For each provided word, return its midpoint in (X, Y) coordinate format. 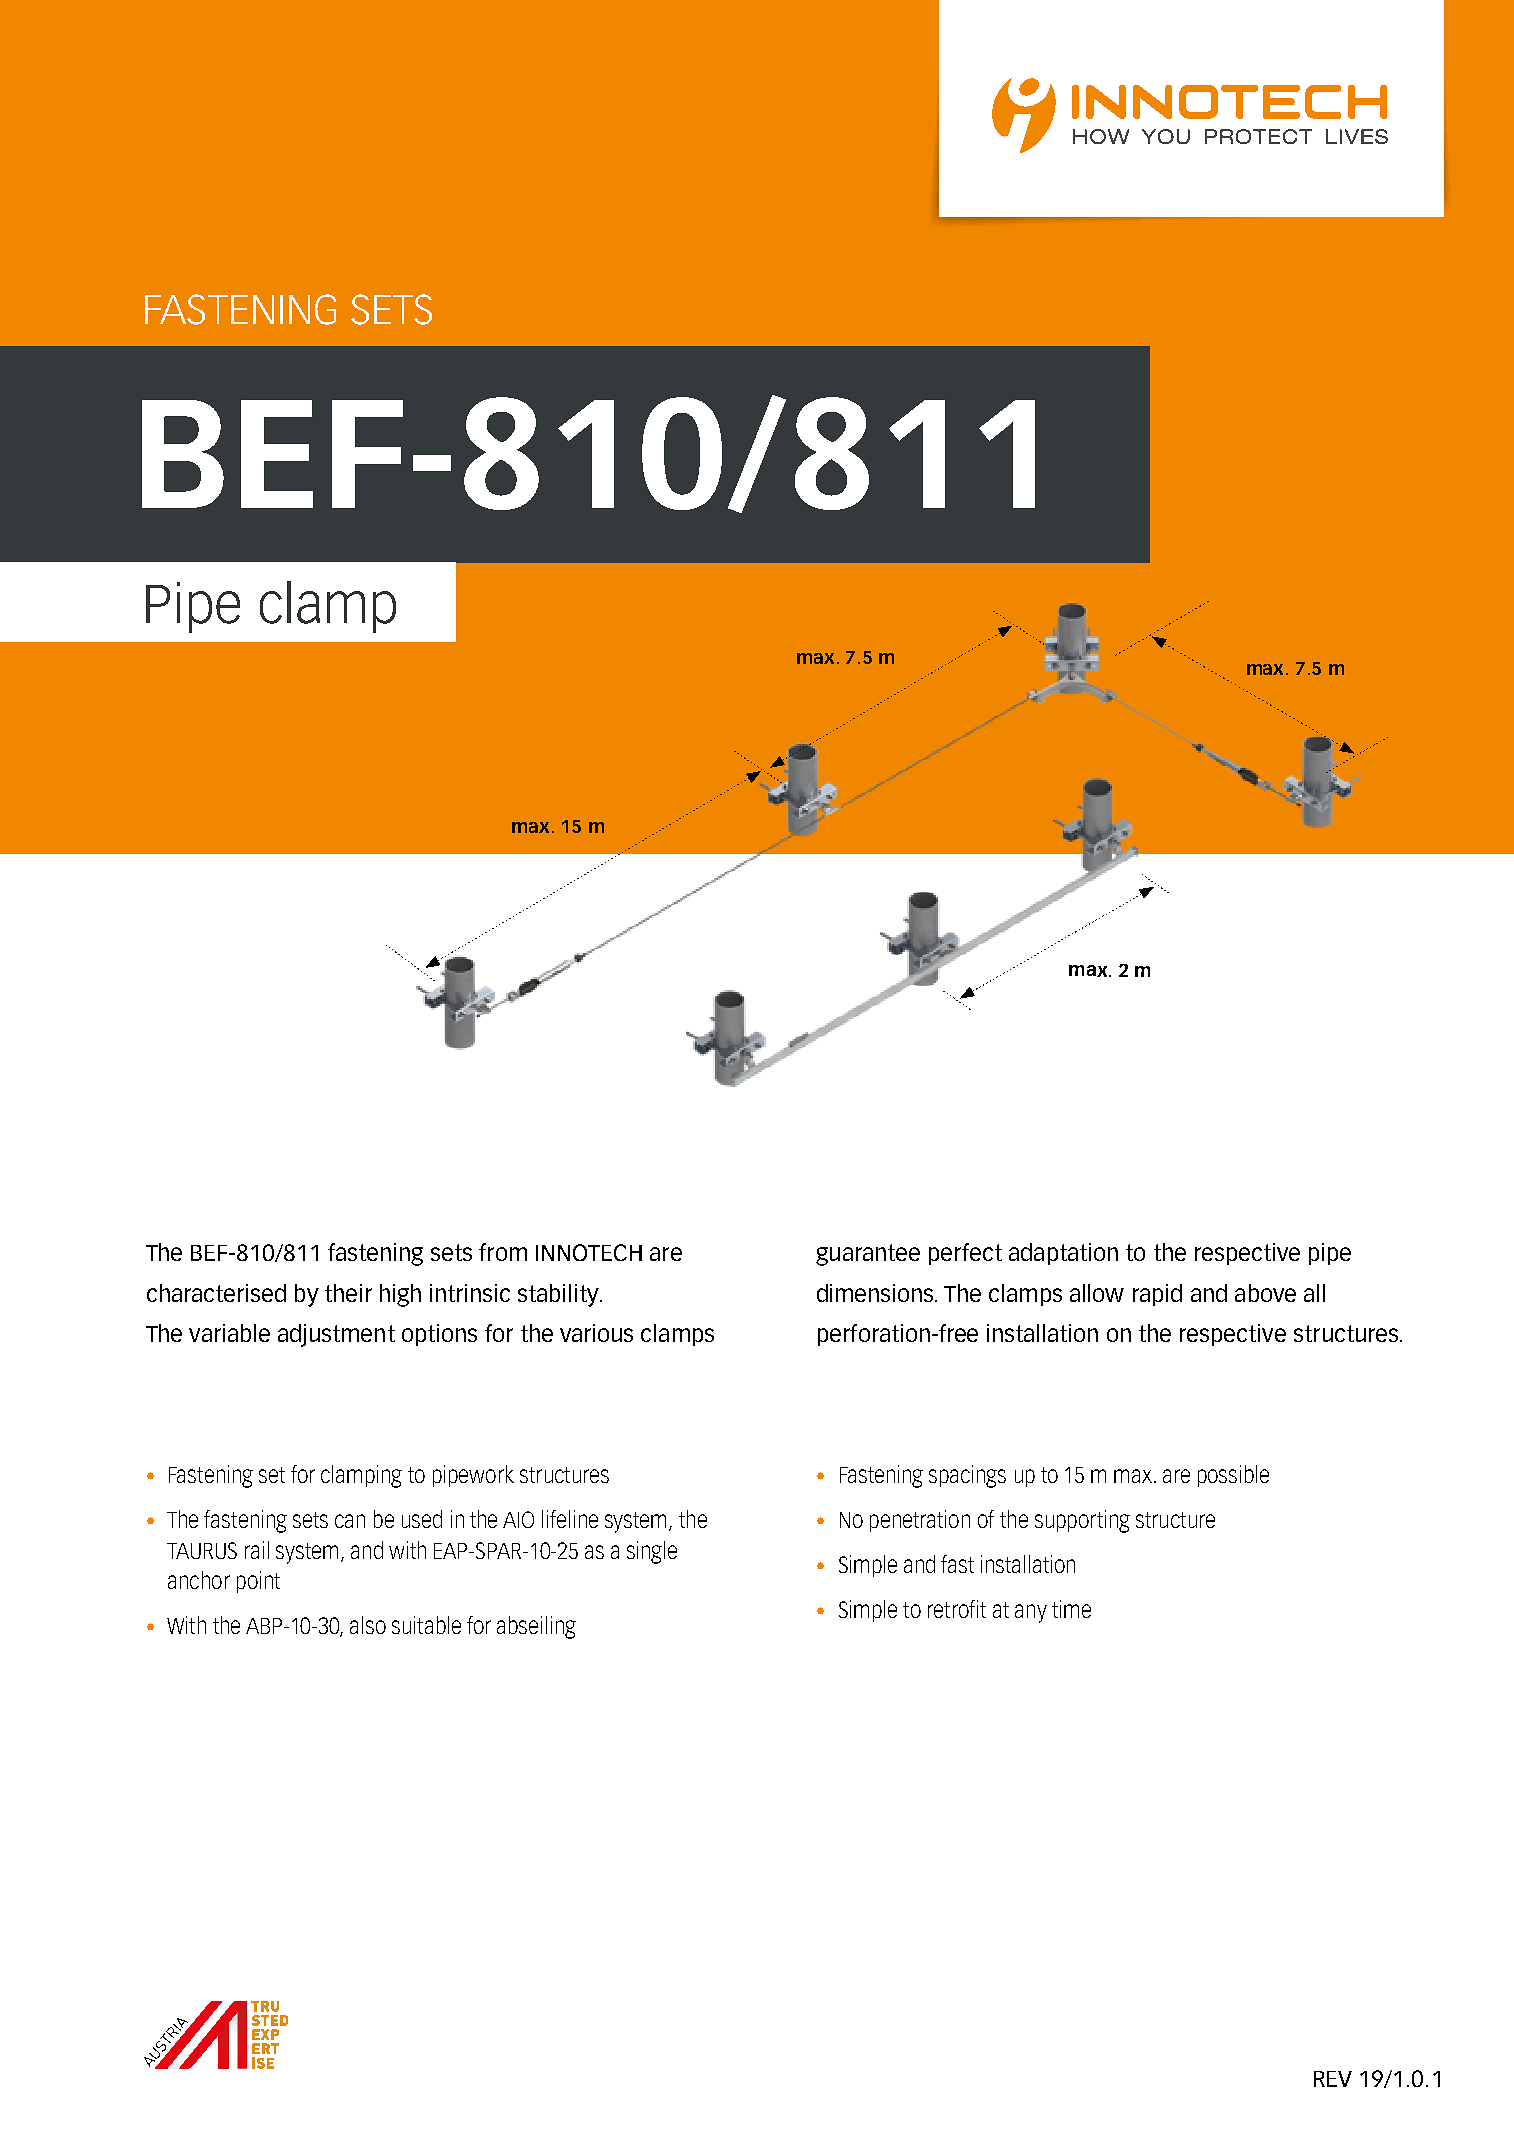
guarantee (868, 1255)
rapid (1157, 1295)
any (1031, 1613)
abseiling (536, 1627)
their (348, 1293)
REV (1333, 2079)
